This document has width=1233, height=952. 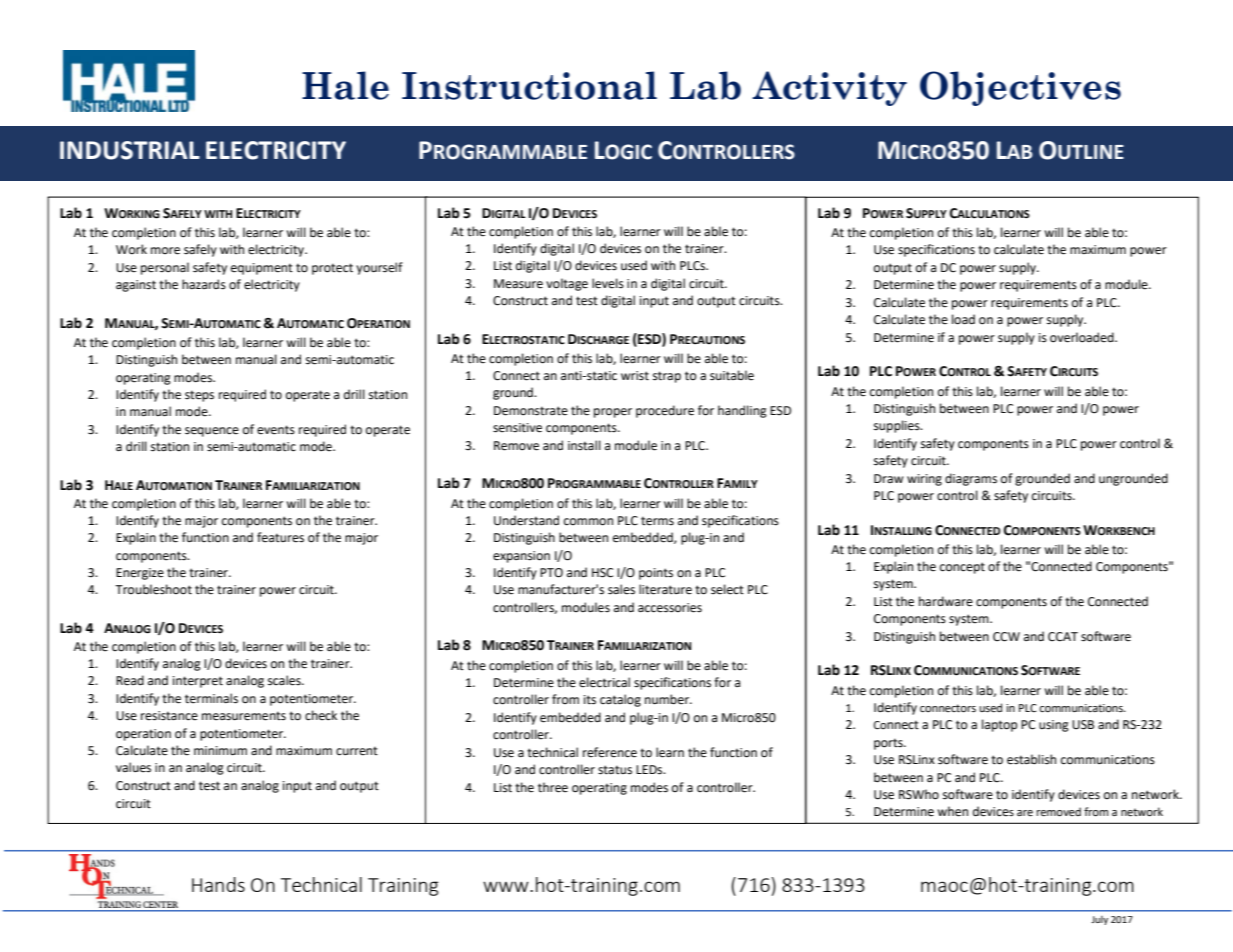 I want to click on Objectives, so click(x=1020, y=88).
